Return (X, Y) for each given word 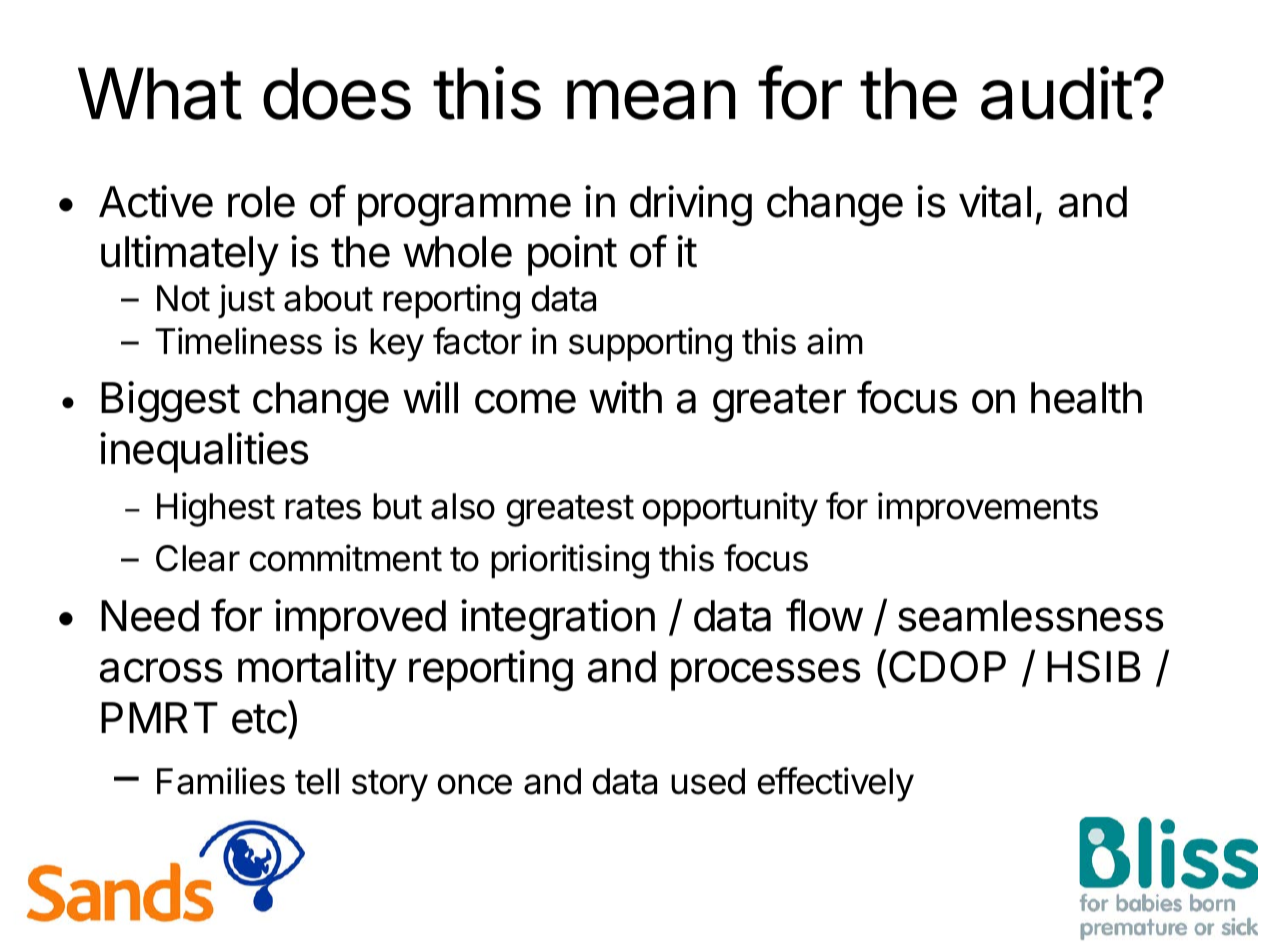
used (708, 781)
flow (824, 615)
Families (221, 781)
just (246, 301)
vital (995, 201)
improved (360, 619)
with (625, 397)
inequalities (204, 452)
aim (835, 341)
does (337, 93)
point (572, 255)
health (1086, 398)
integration (558, 619)
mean (651, 100)
